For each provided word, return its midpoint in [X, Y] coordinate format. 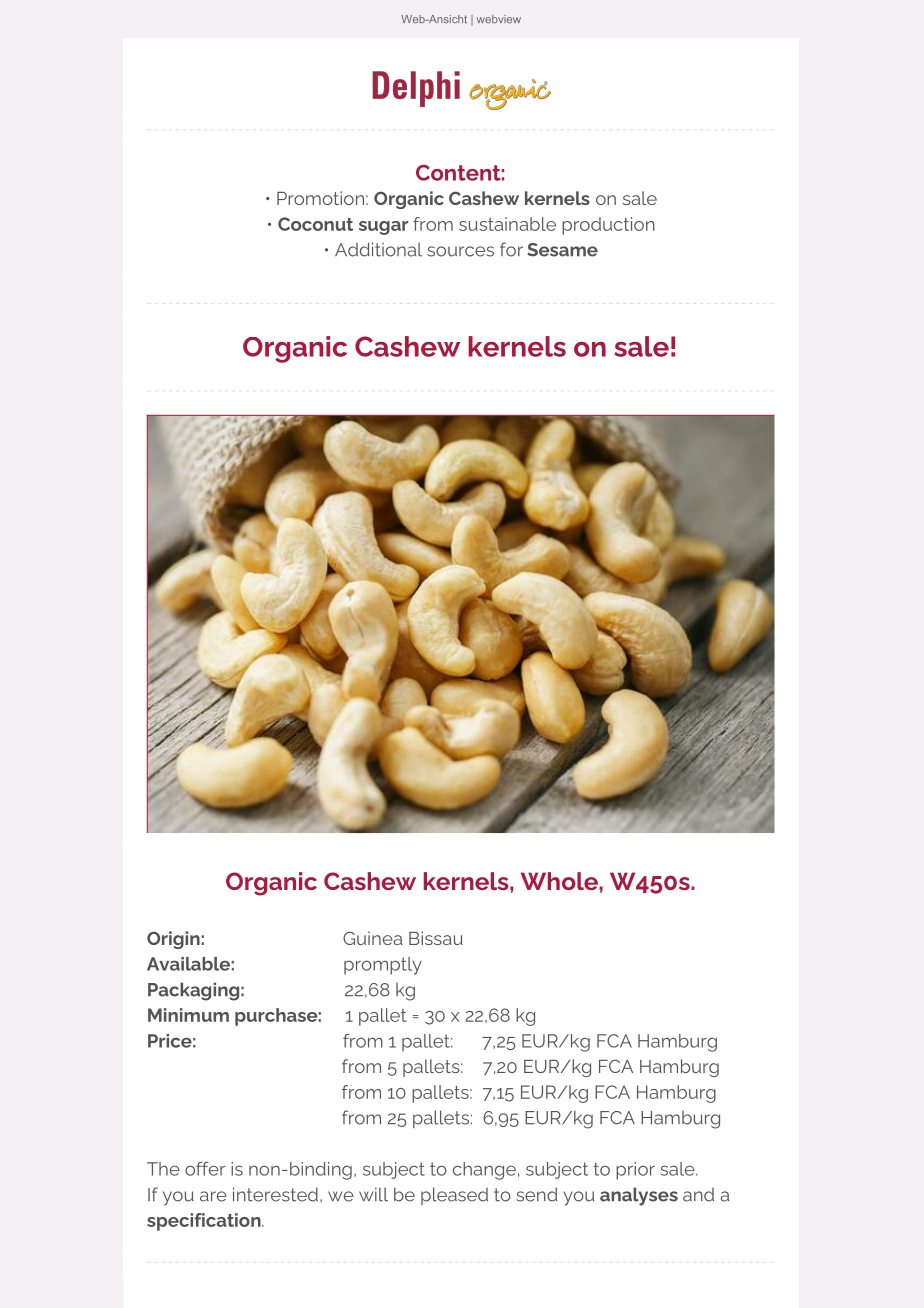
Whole [560, 881]
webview [499, 19]
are [213, 1196]
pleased [454, 1196]
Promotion [320, 198]
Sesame [562, 250]
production [608, 226]
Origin [173, 940]
